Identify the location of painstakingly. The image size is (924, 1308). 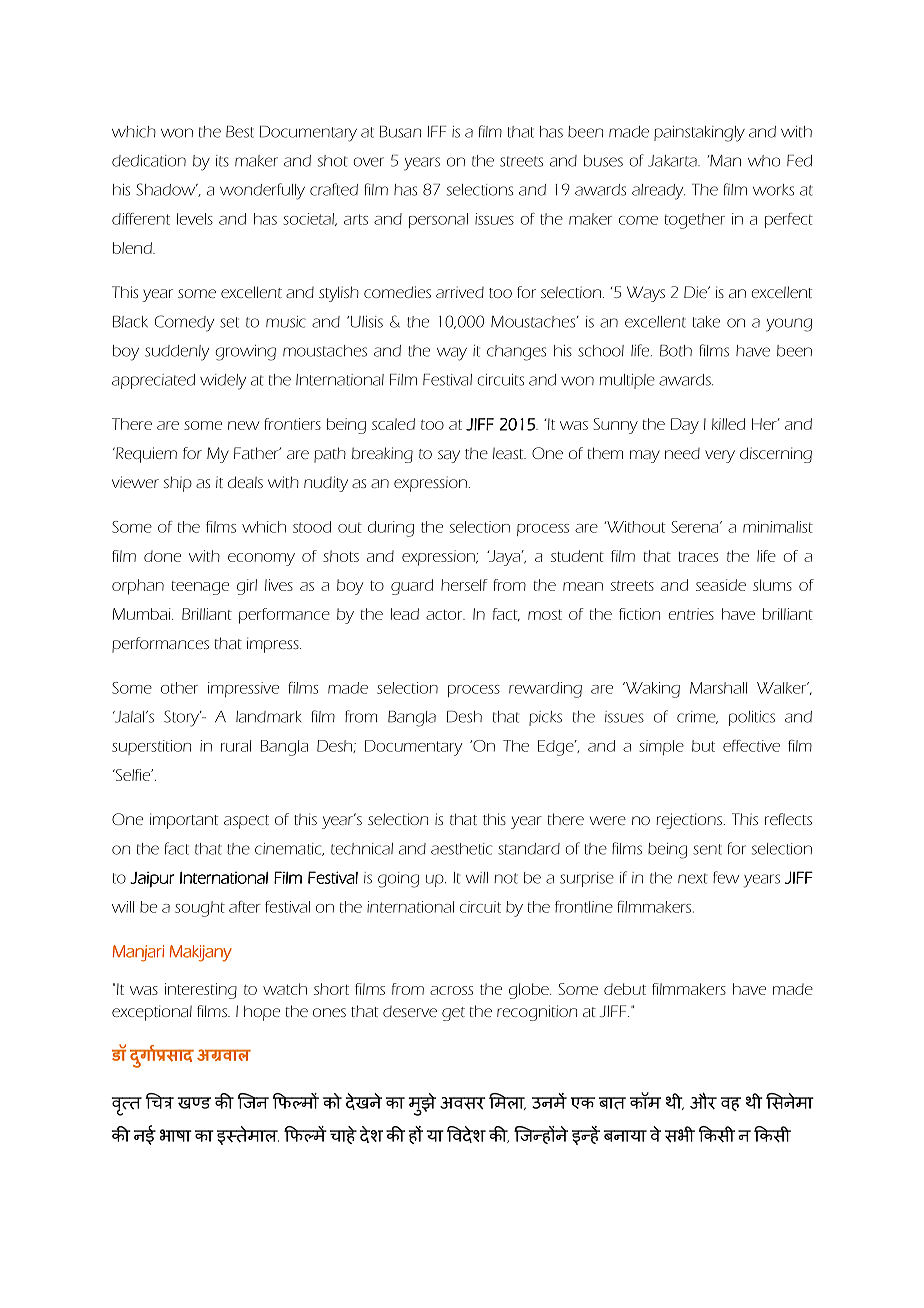
(699, 134).
